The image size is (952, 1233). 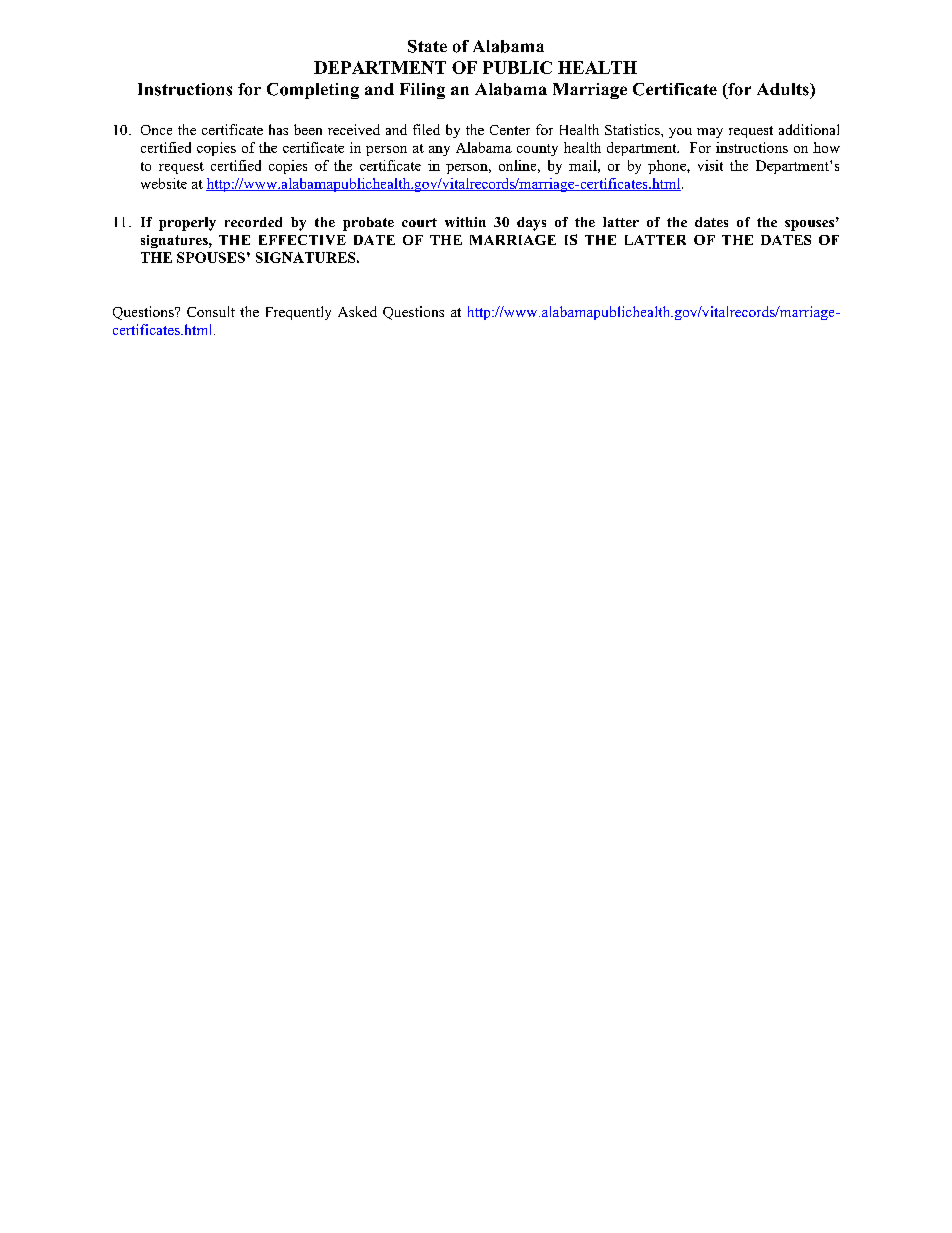 I want to click on Filing, so click(x=422, y=91).
